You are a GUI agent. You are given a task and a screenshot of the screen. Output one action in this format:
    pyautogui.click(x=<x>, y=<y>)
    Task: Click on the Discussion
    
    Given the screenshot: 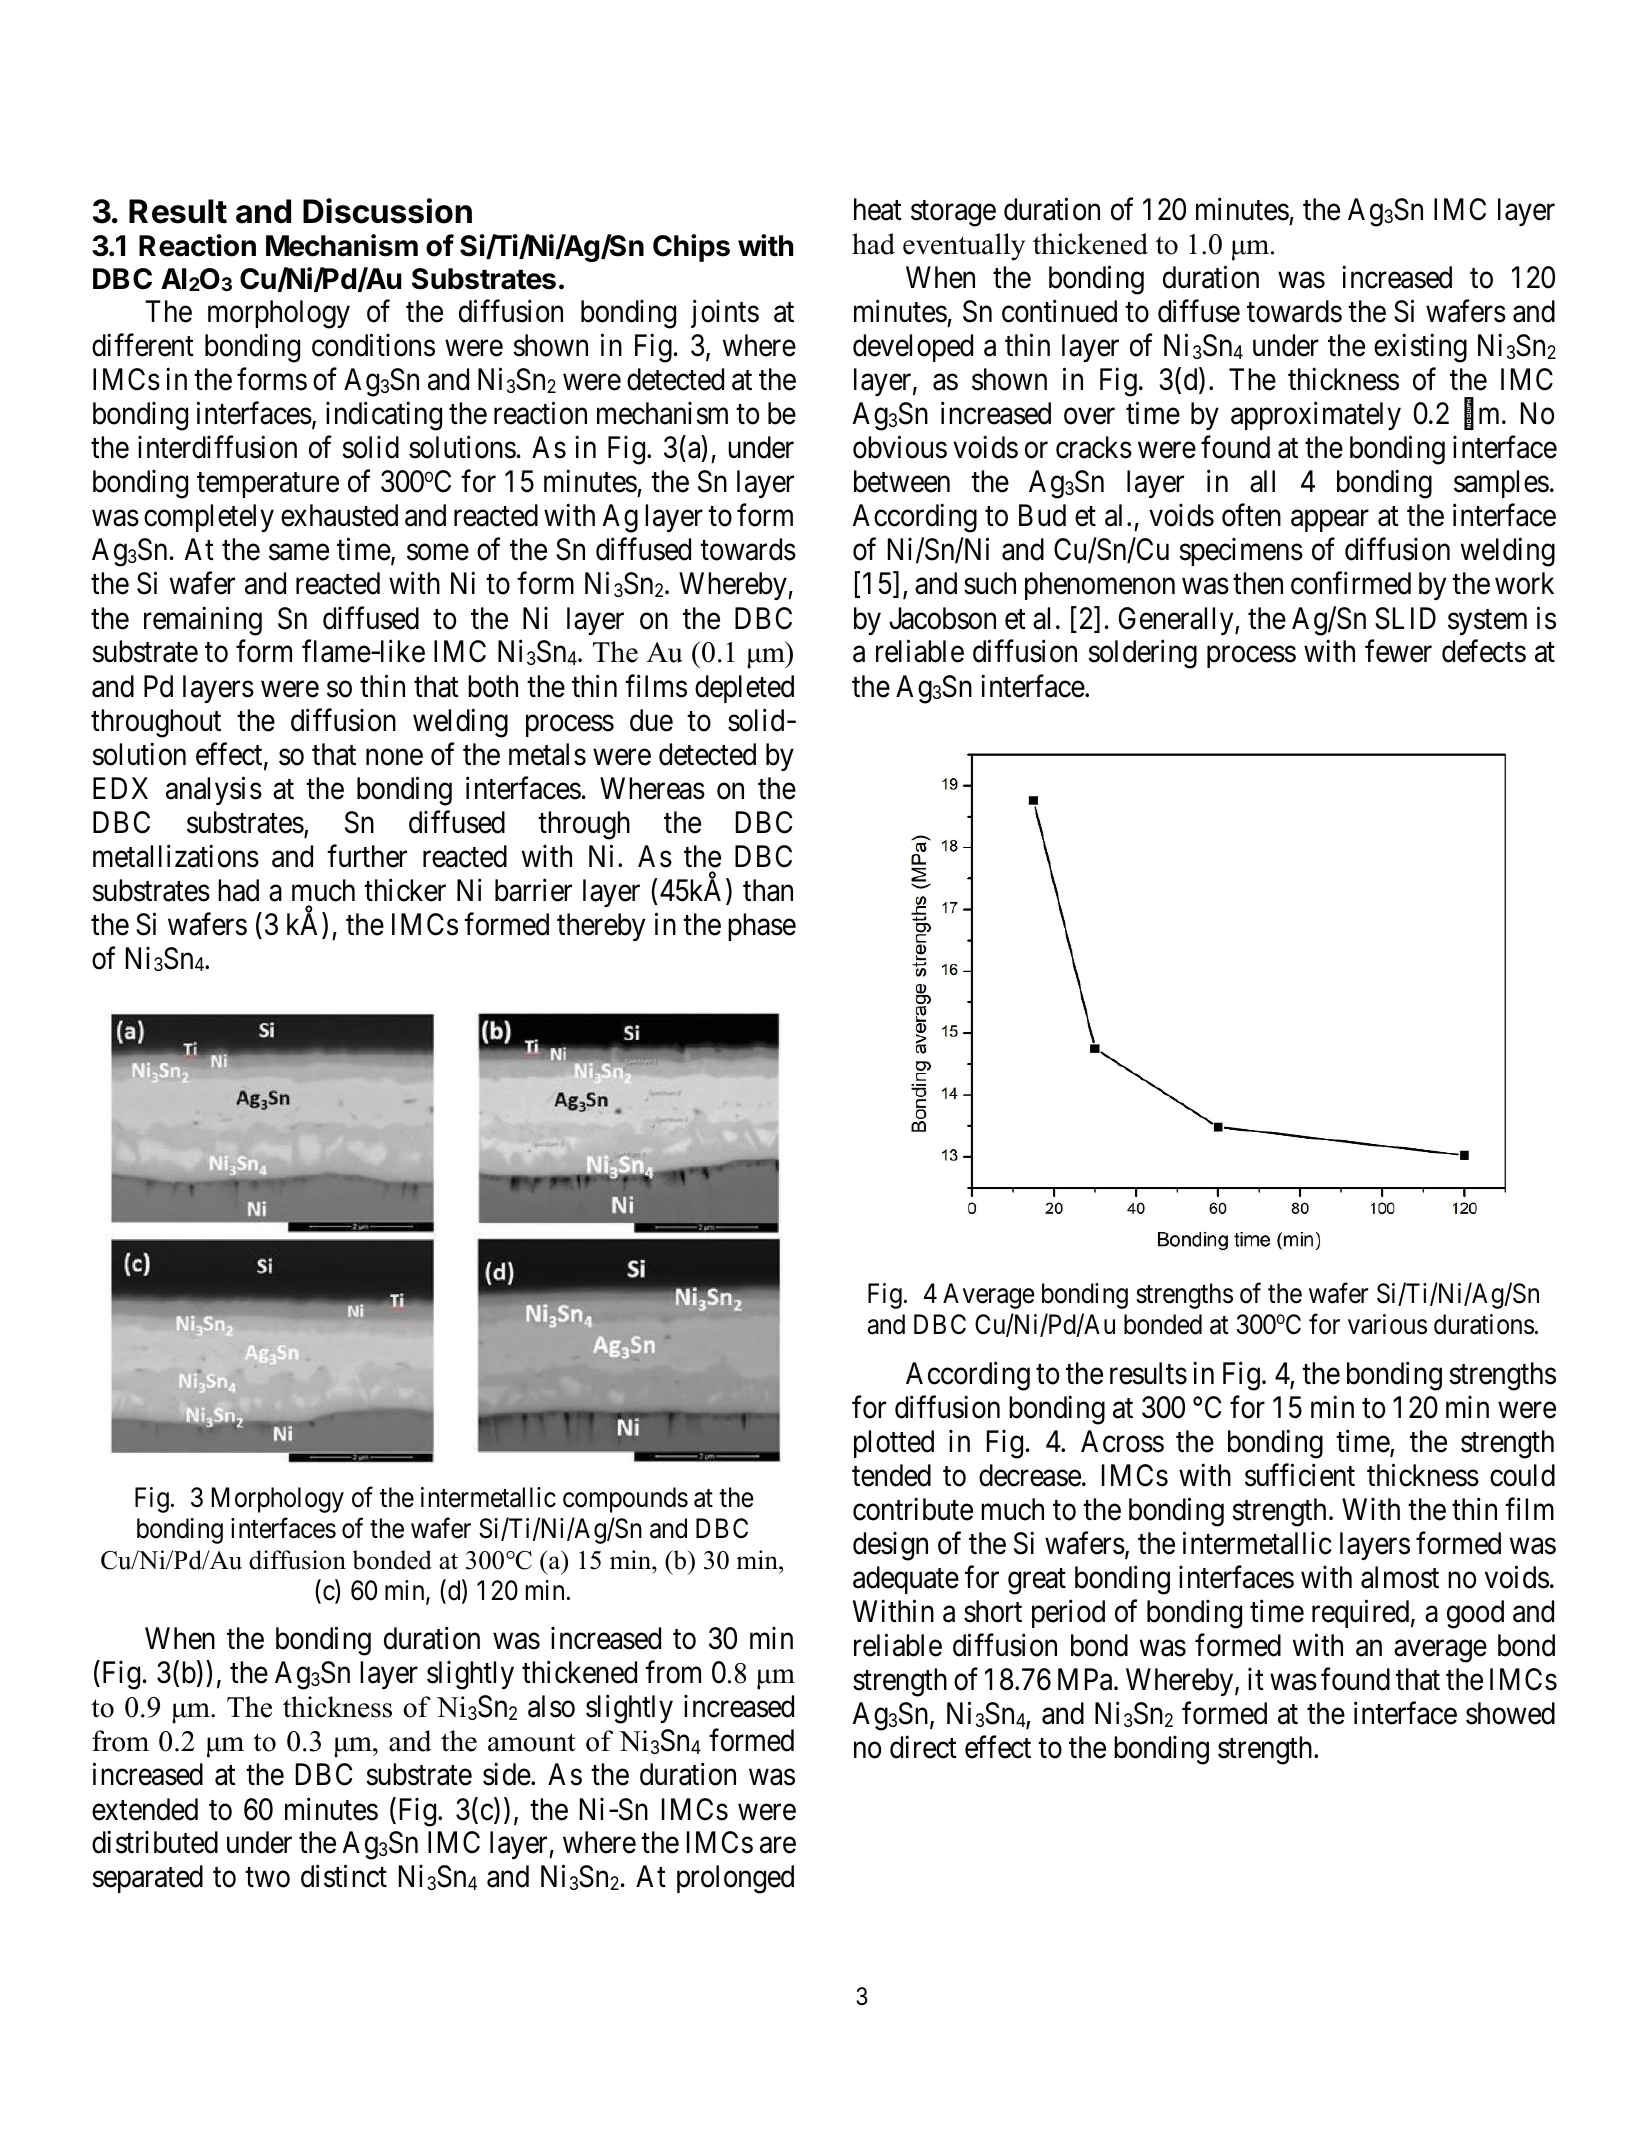 What is the action you would take?
    pyautogui.click(x=387, y=211)
